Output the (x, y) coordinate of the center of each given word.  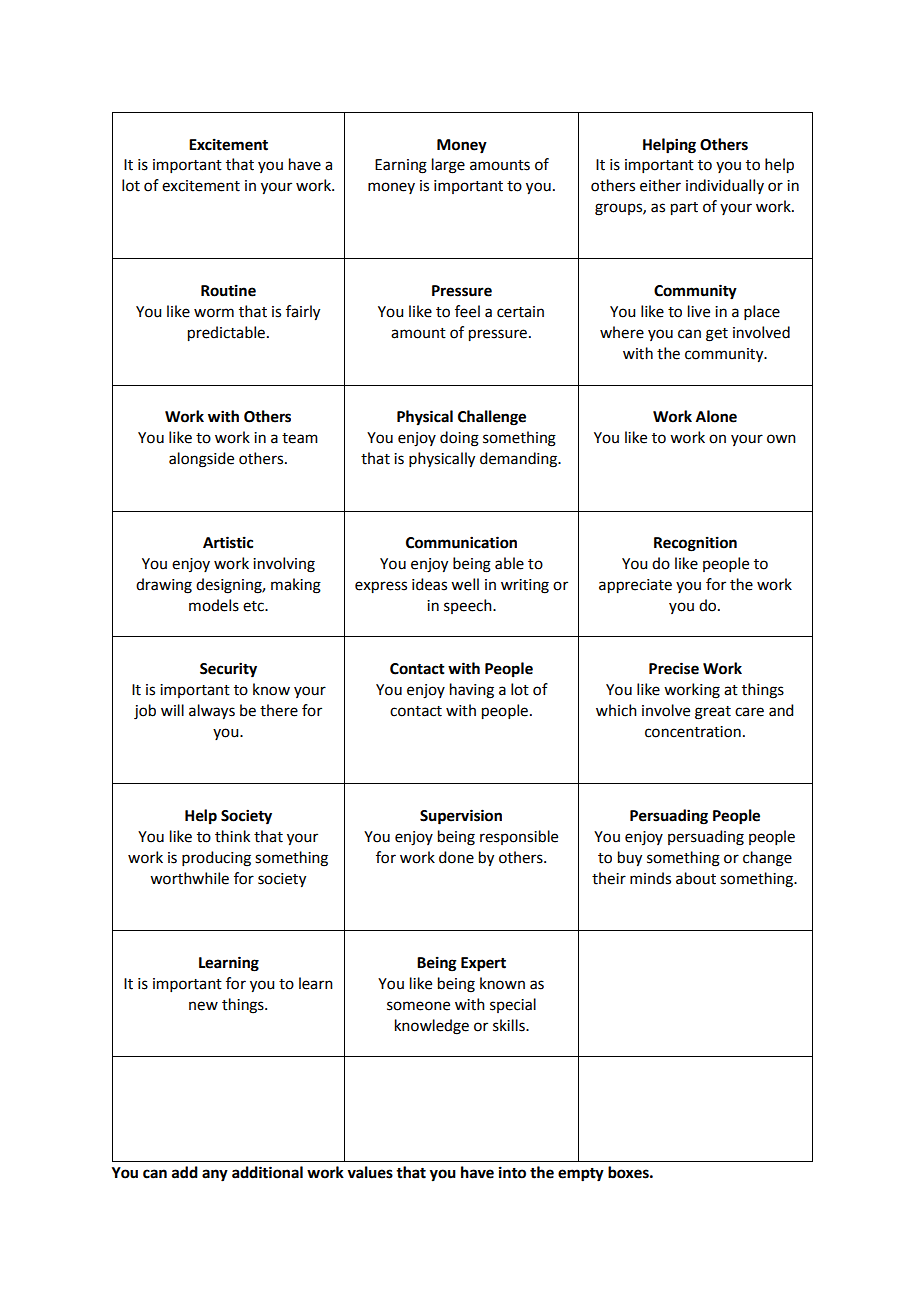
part (684, 209)
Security (228, 670)
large (448, 166)
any (215, 1175)
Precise (674, 668)
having (472, 691)
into (512, 1172)
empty (581, 1175)
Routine (228, 290)
